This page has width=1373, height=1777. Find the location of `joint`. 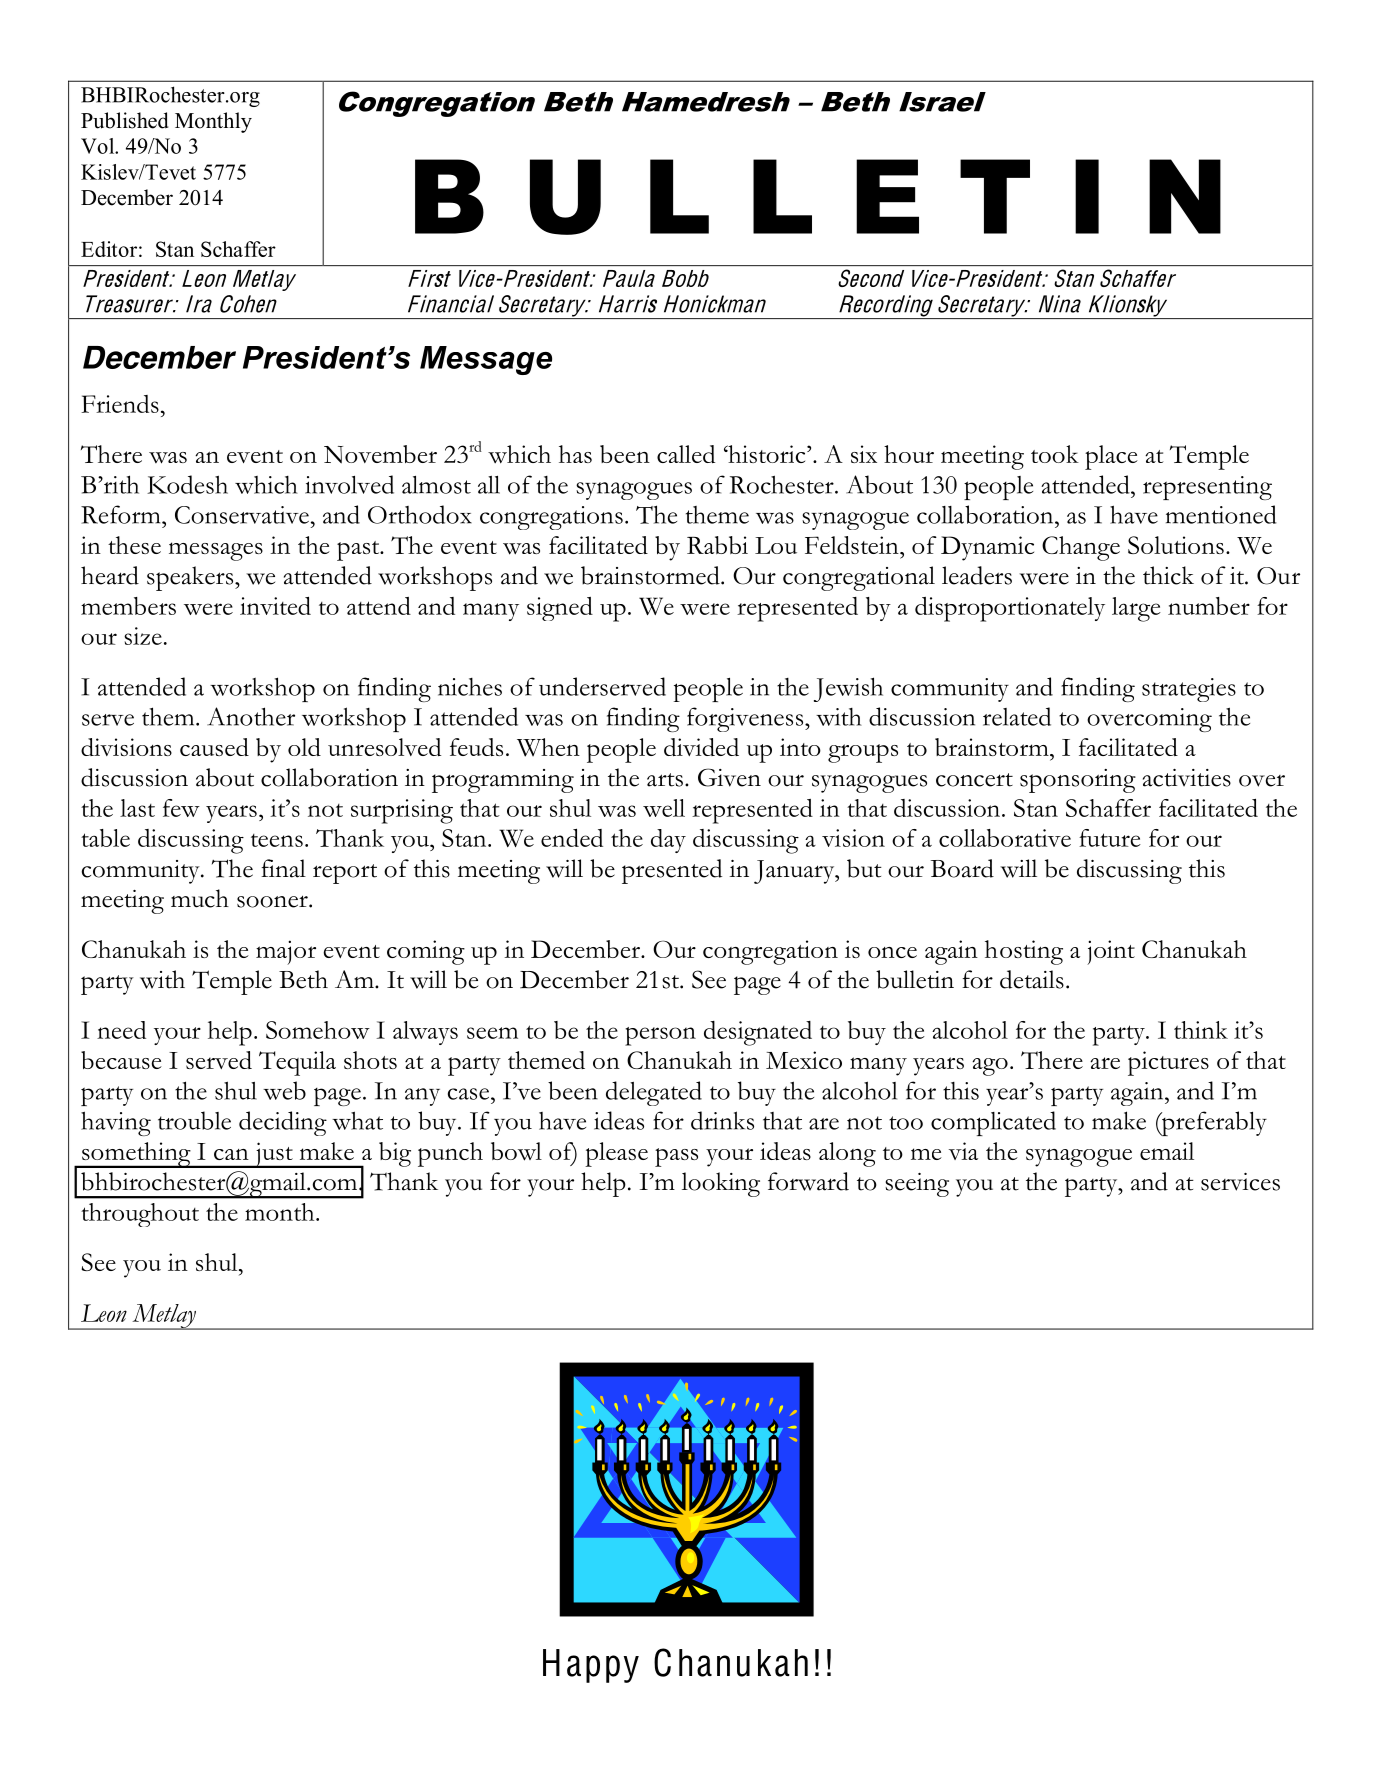

joint is located at coordinates (1111, 952).
